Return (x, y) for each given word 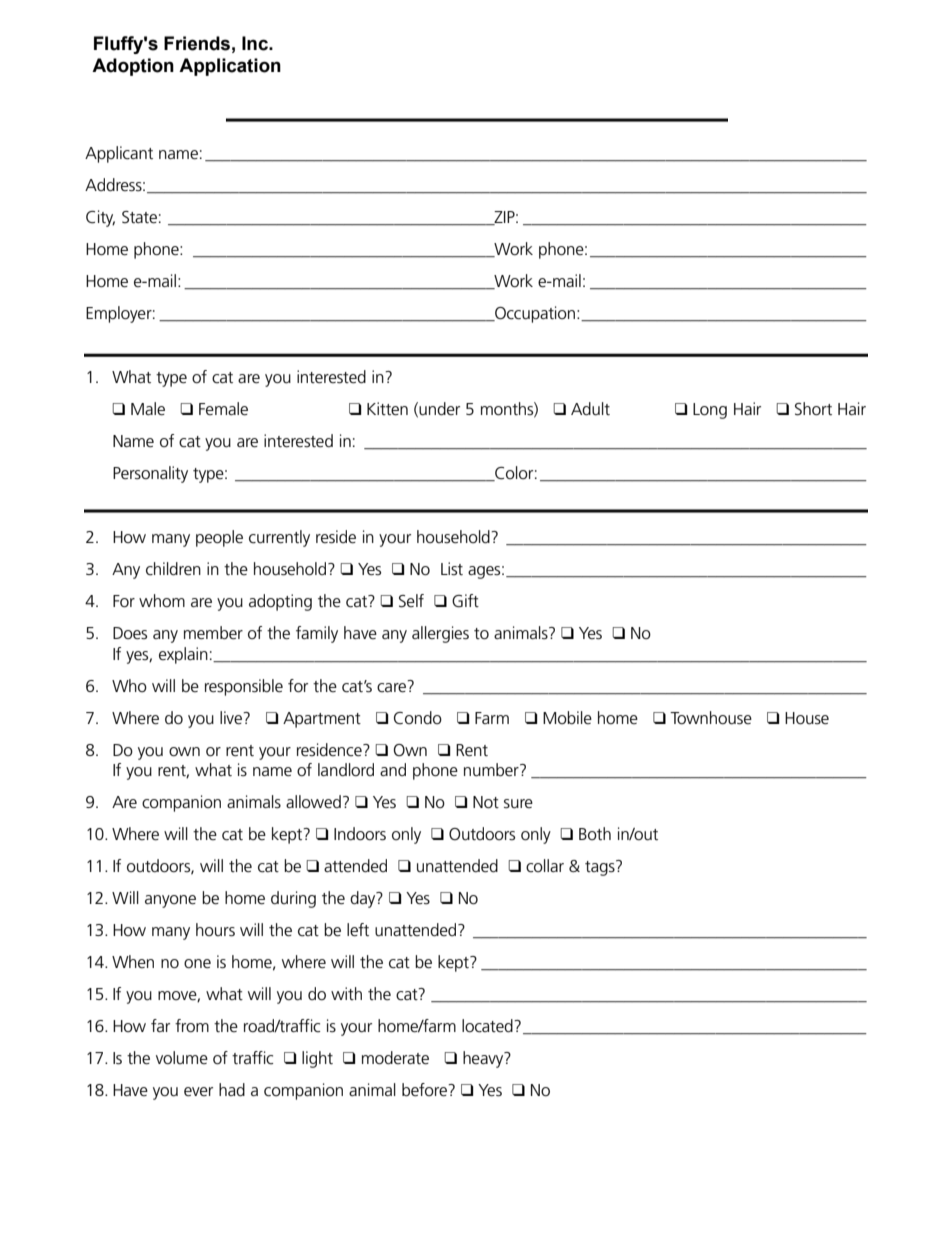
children (173, 569)
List (452, 568)
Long (710, 411)
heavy (484, 1059)
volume (182, 1057)
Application (230, 67)
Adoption (133, 67)
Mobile (567, 717)
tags (601, 868)
